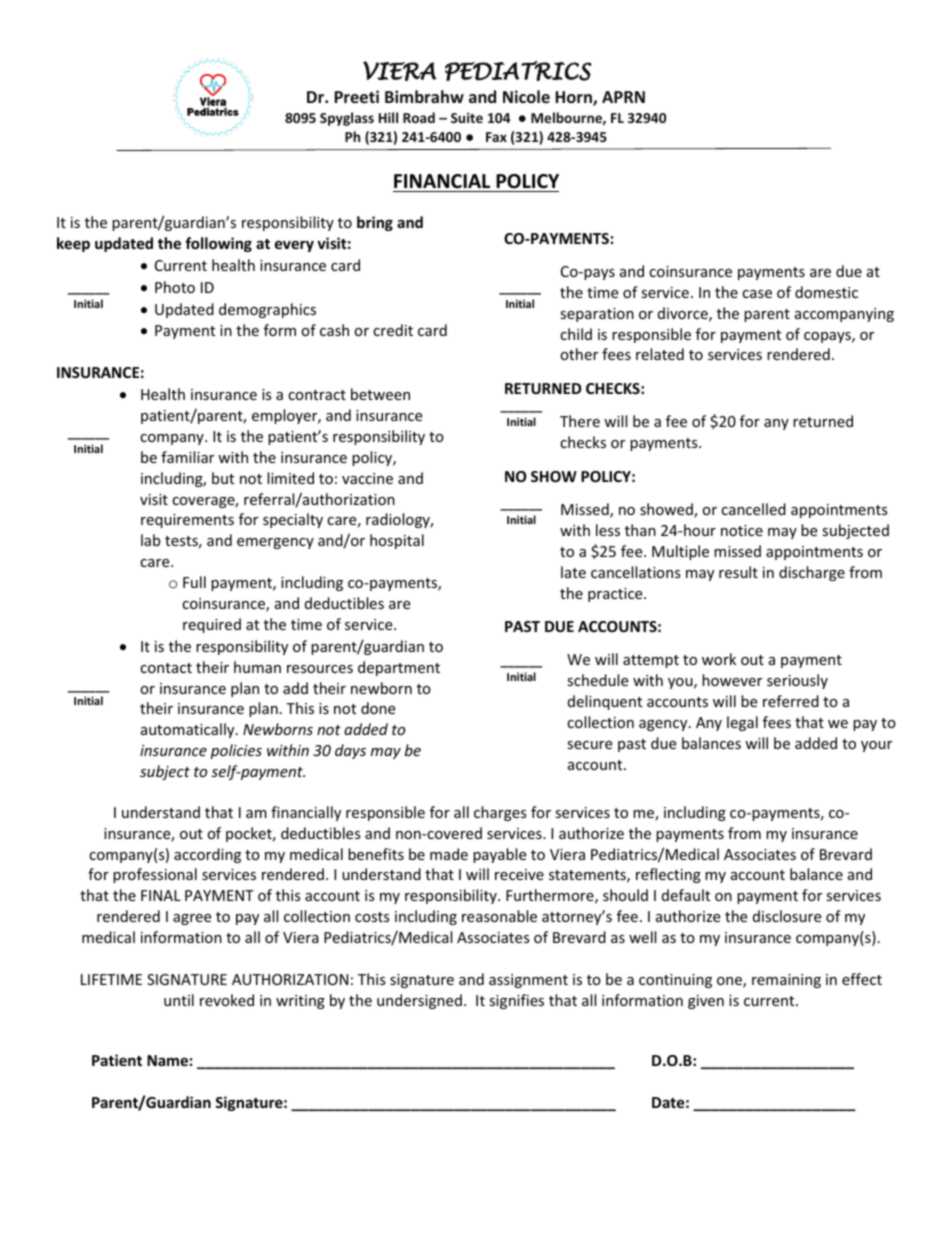 This page has height=1233, width=952. I want to click on Spyglass, so click(347, 119).
